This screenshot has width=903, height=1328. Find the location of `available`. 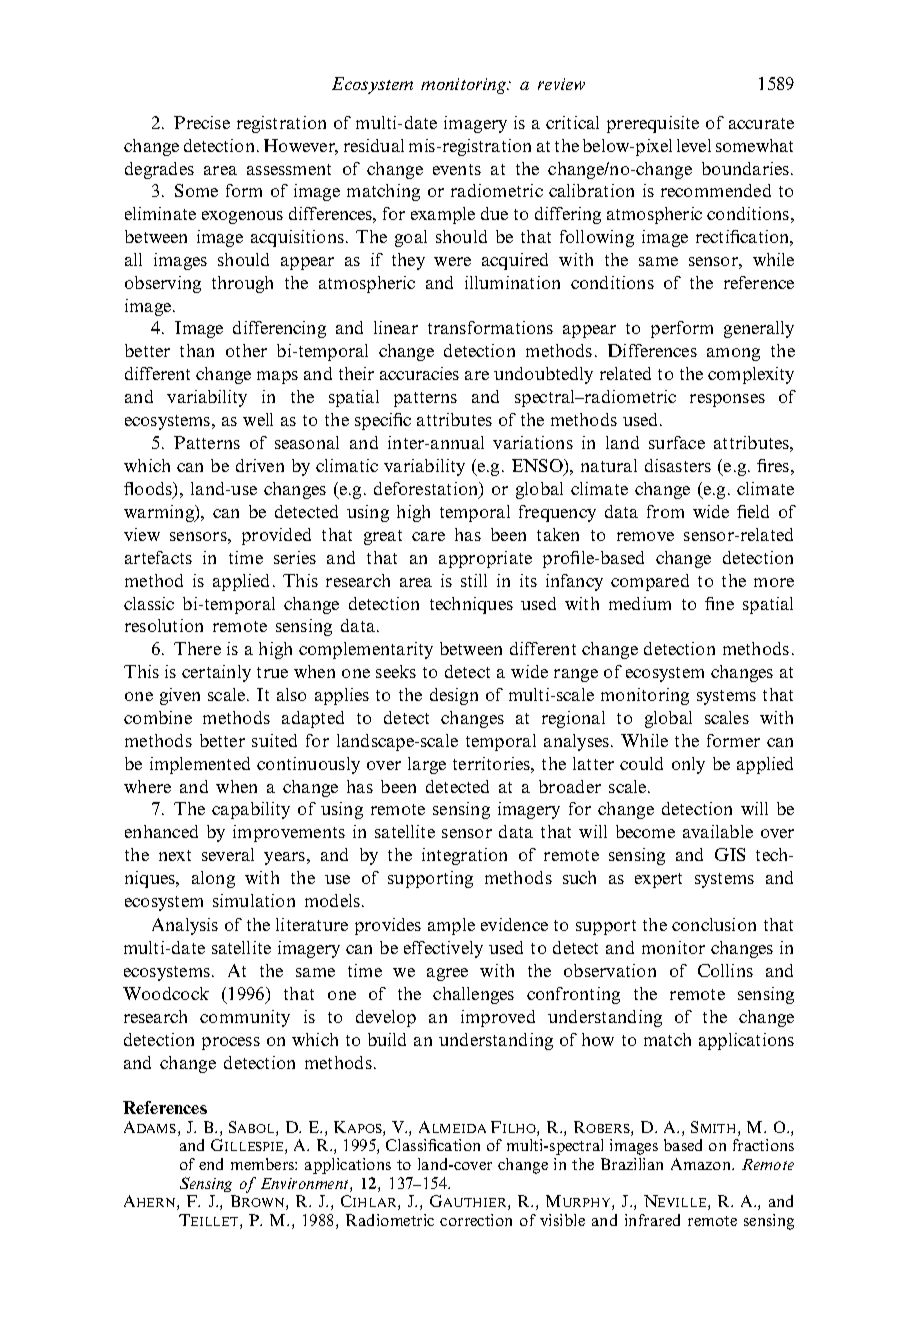

available is located at coordinates (718, 831).
